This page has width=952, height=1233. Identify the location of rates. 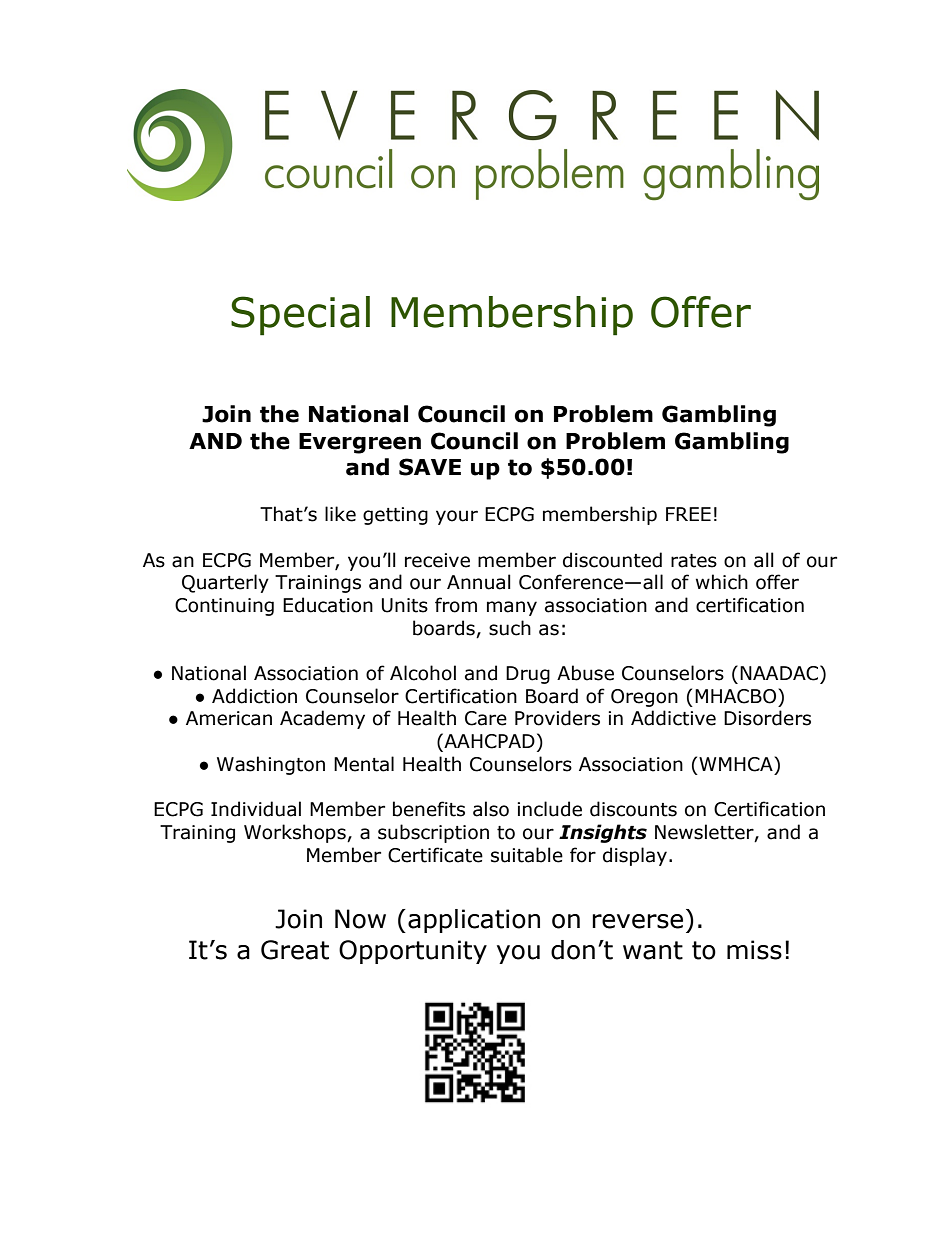
(694, 561).
